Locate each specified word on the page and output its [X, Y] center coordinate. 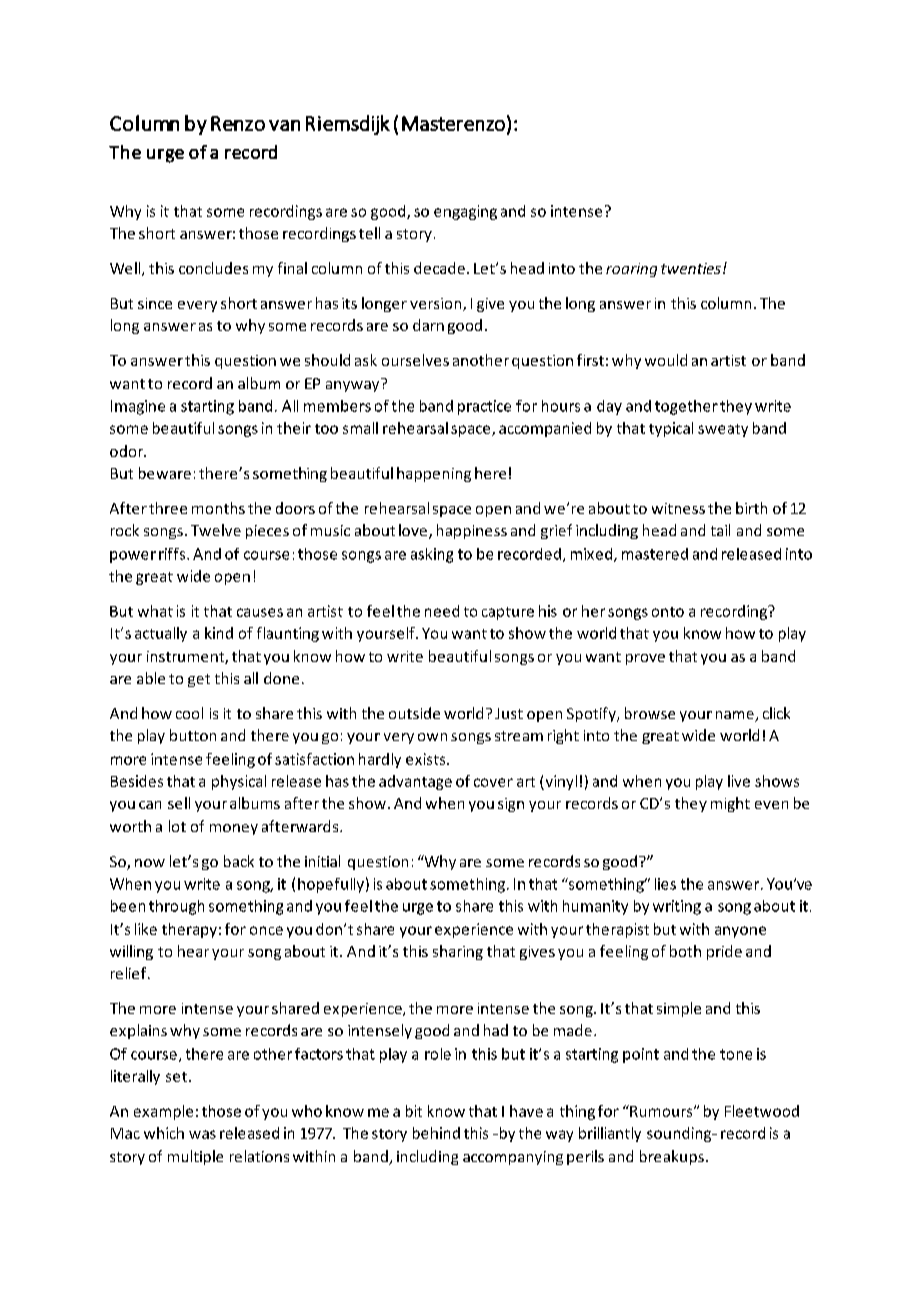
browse [650, 713]
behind [436, 1133]
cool [189, 713]
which [164, 1133]
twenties [691, 268]
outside [414, 713]
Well [126, 269]
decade [439, 268]
